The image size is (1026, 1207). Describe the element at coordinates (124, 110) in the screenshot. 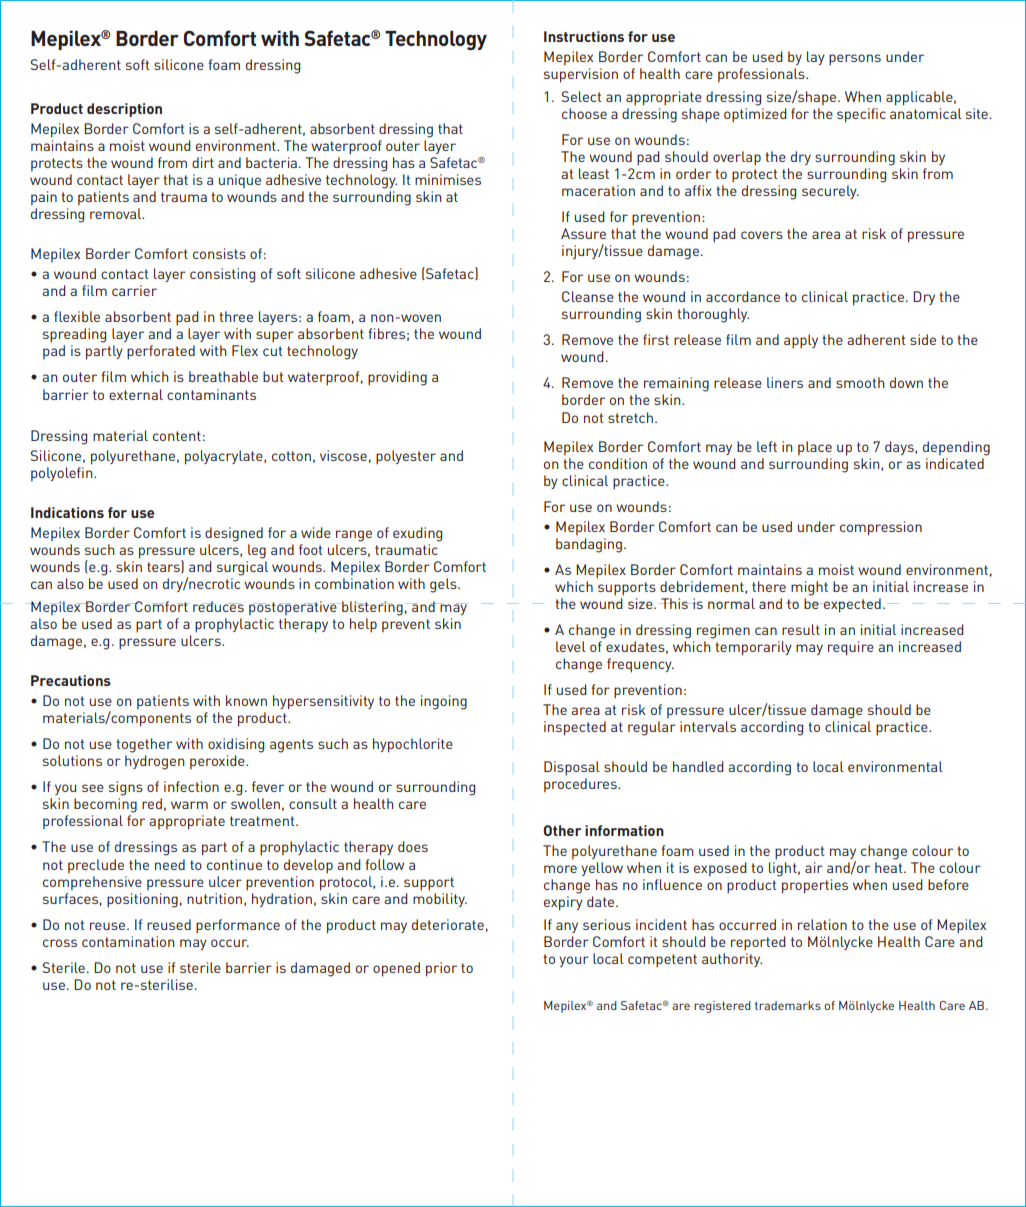

I see `description` at that location.
